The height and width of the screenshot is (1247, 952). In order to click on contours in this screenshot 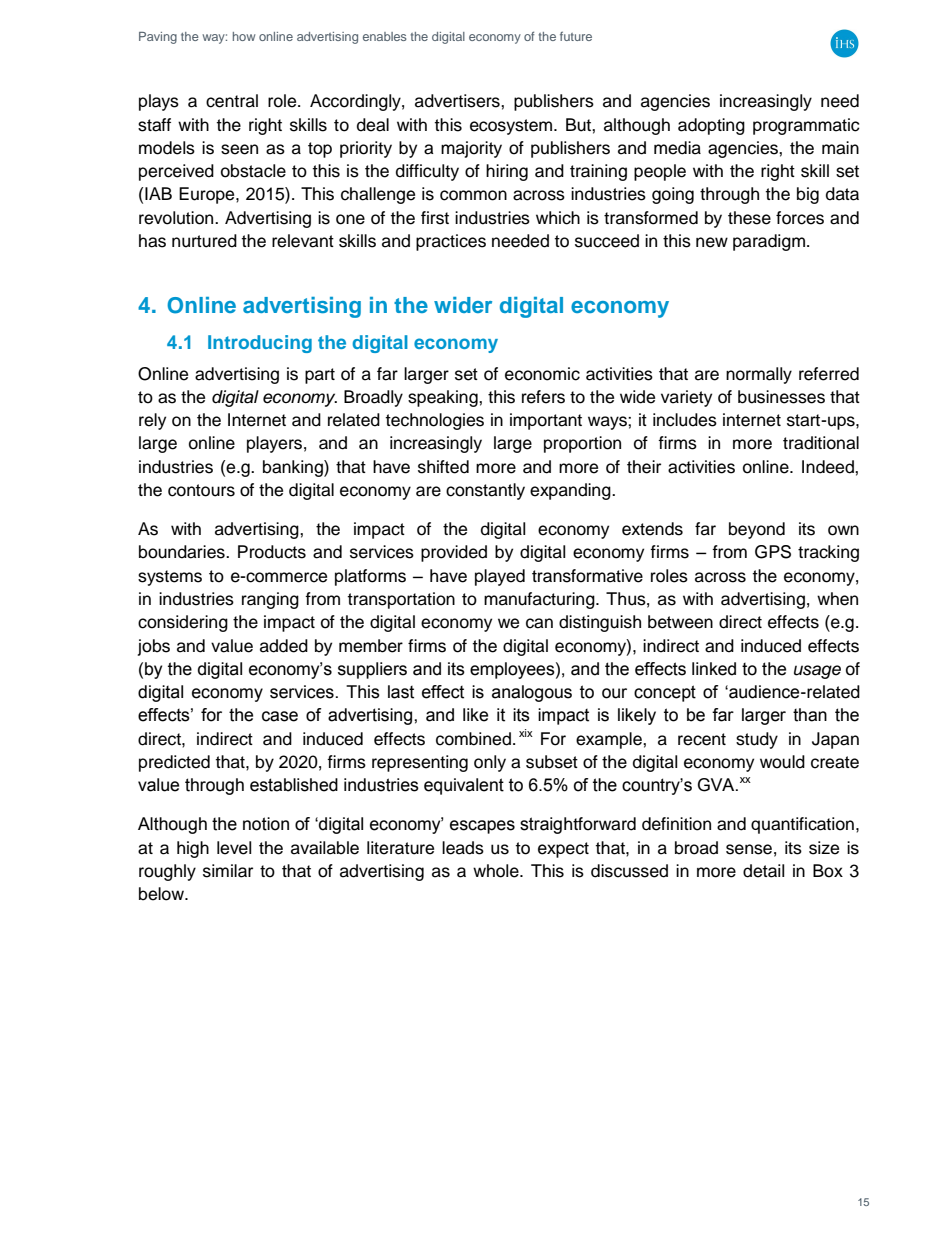, I will do `click(201, 490)`.
